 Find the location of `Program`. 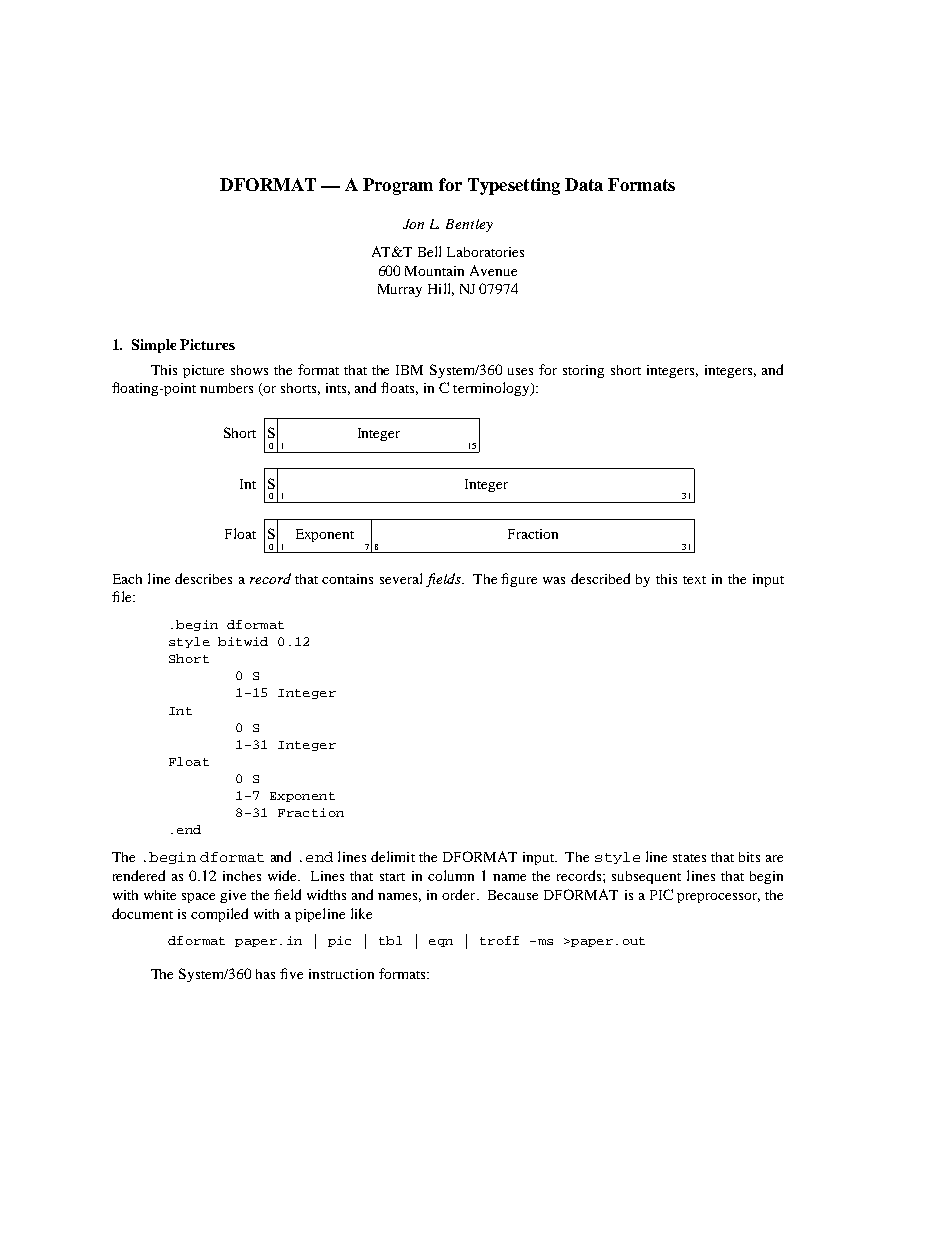

Program is located at coordinates (398, 186).
